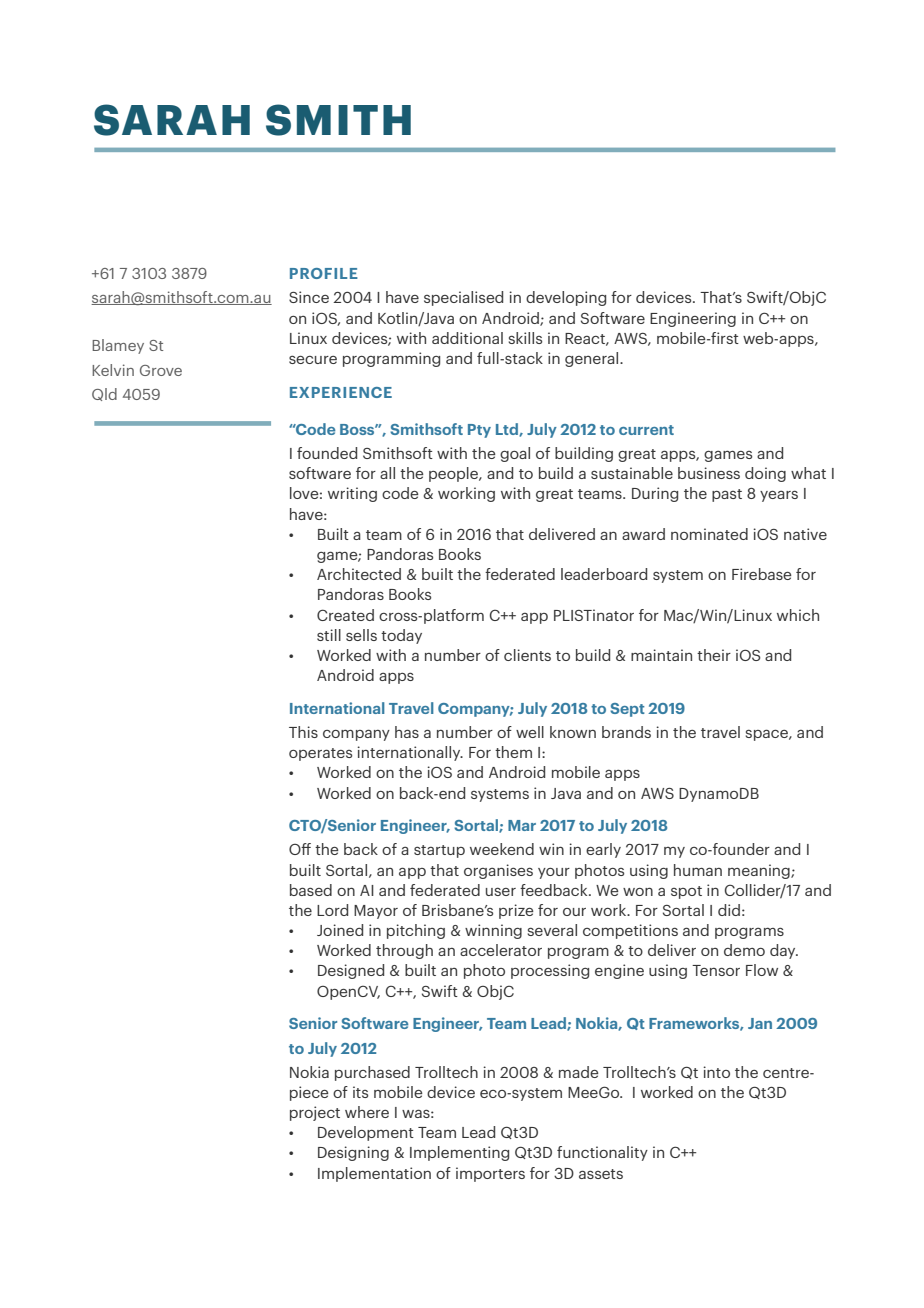 The image size is (924, 1308). I want to click on Blamey, so click(118, 346).
